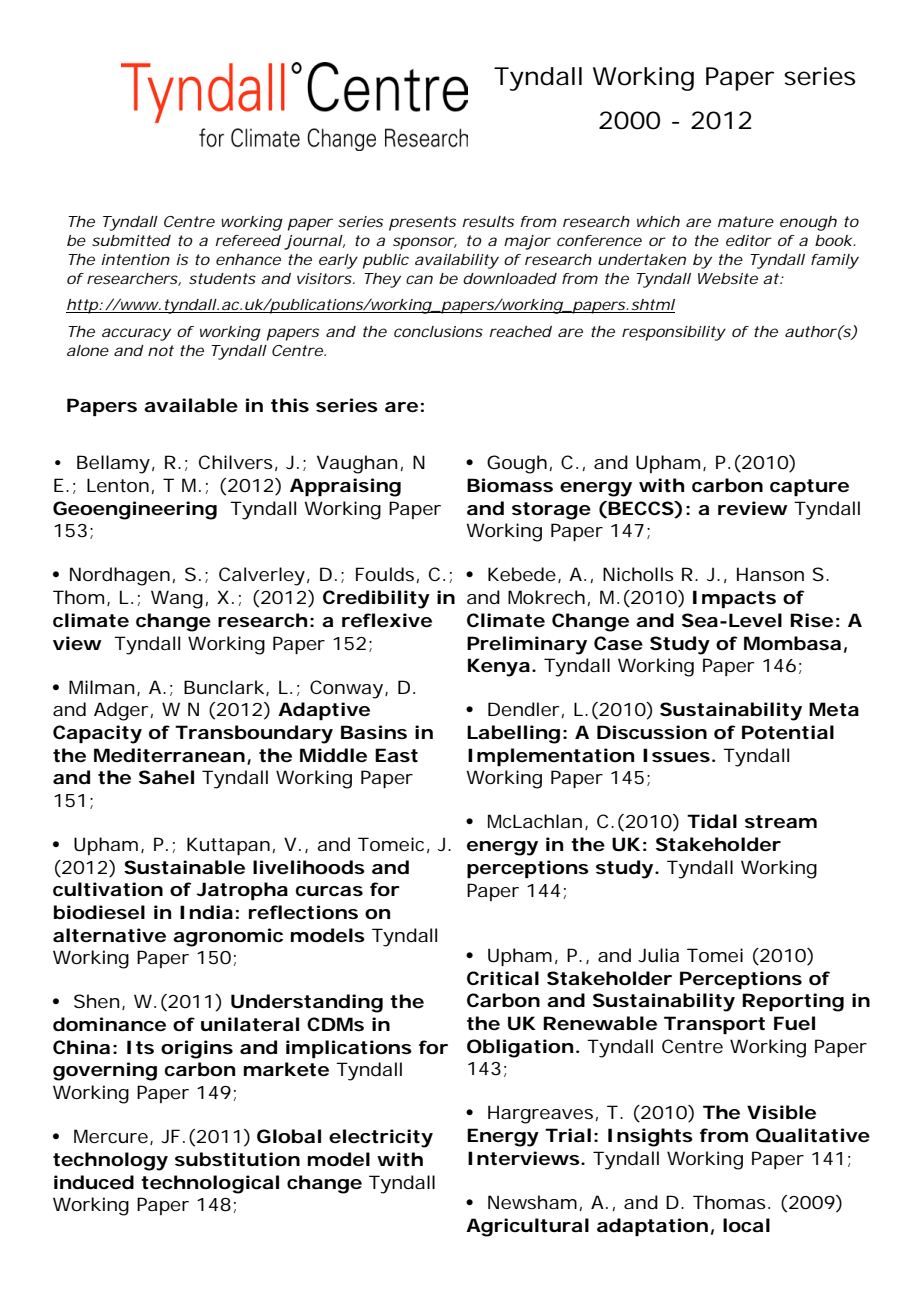 The width and height of the image is (924, 1308). What do you see at coordinates (714, 1025) in the image?
I see `Transport` at bounding box center [714, 1025].
